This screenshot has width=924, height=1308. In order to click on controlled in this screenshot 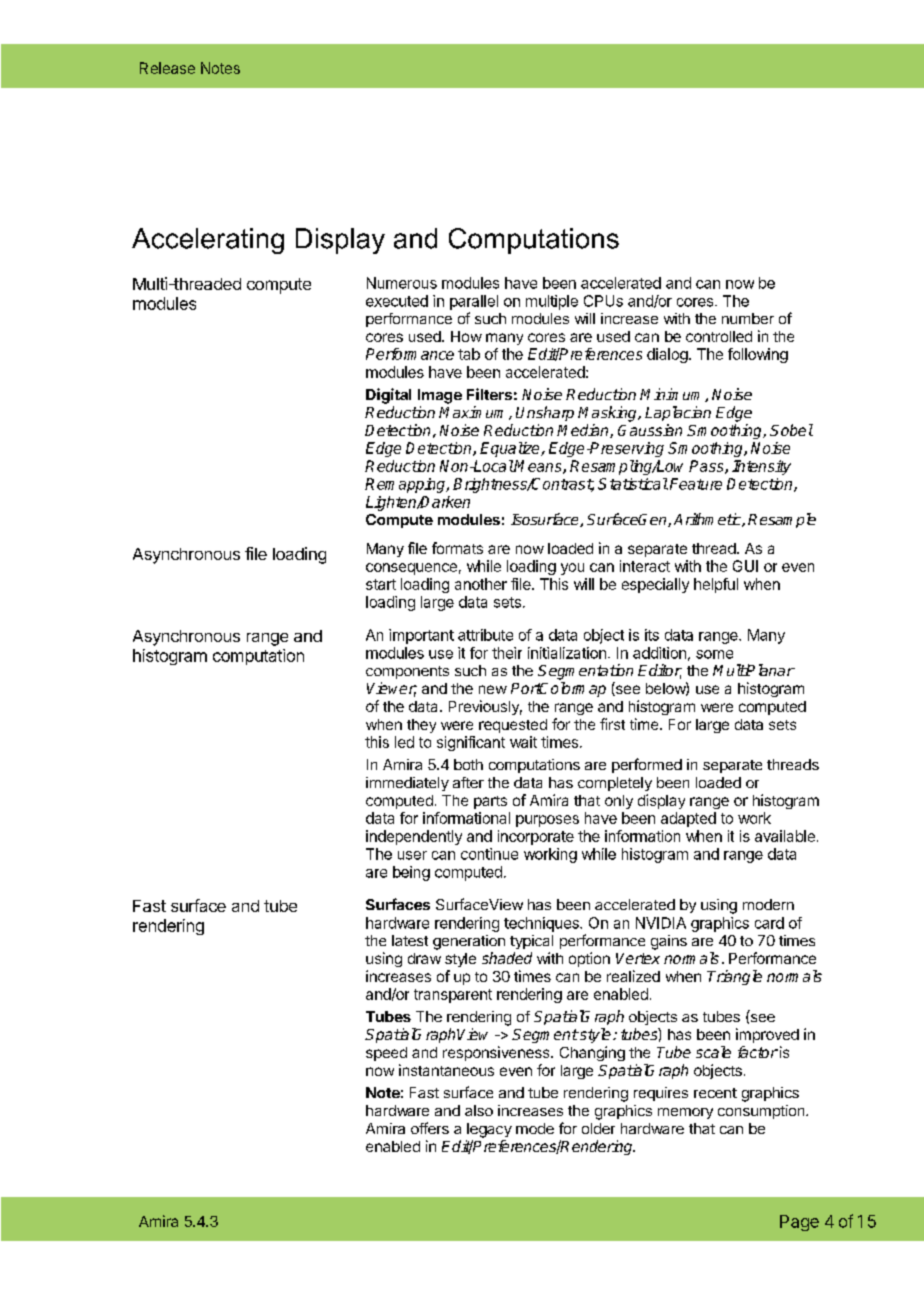, I will do `click(719, 336)`.
